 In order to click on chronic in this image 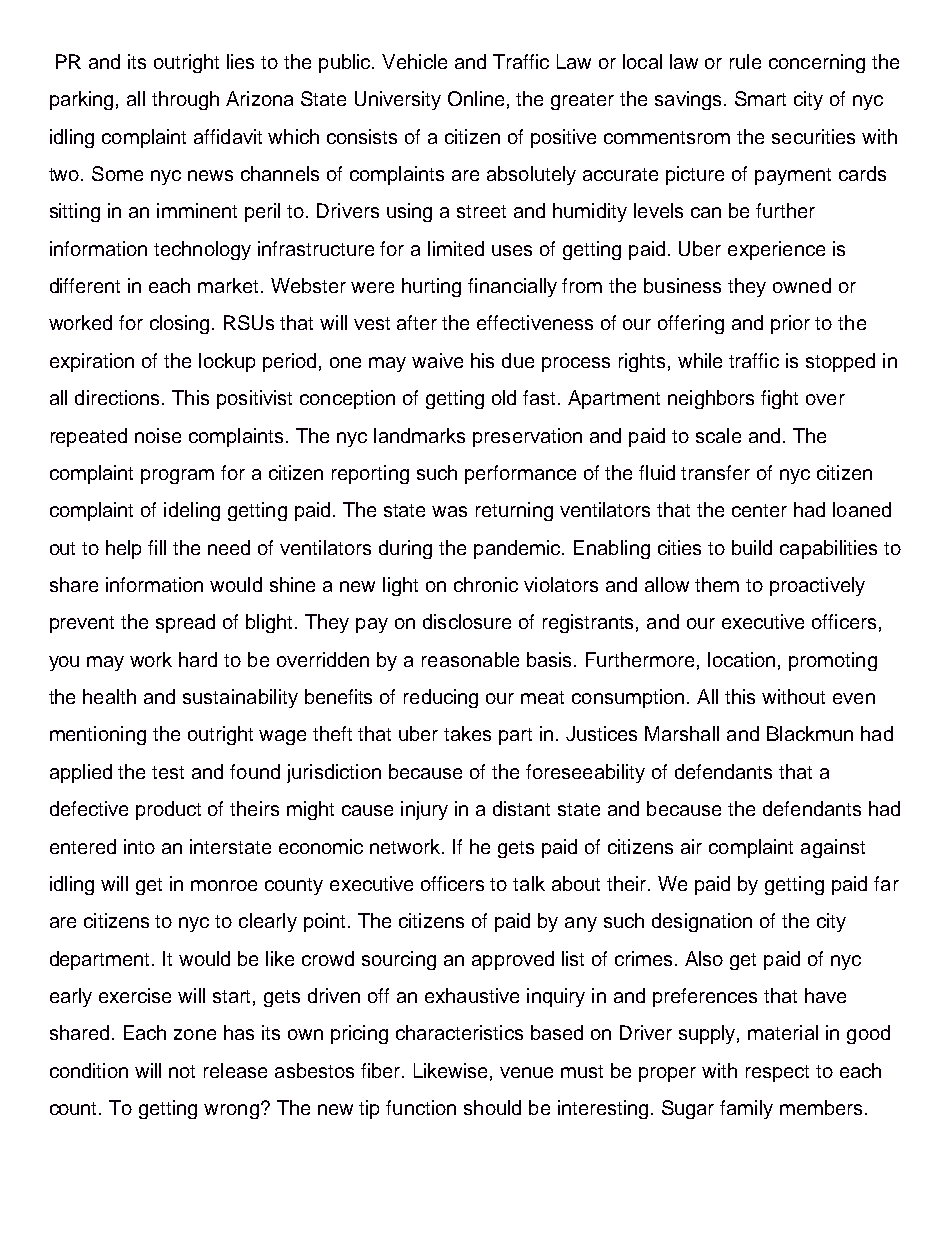, I will do `click(486, 584)`.
